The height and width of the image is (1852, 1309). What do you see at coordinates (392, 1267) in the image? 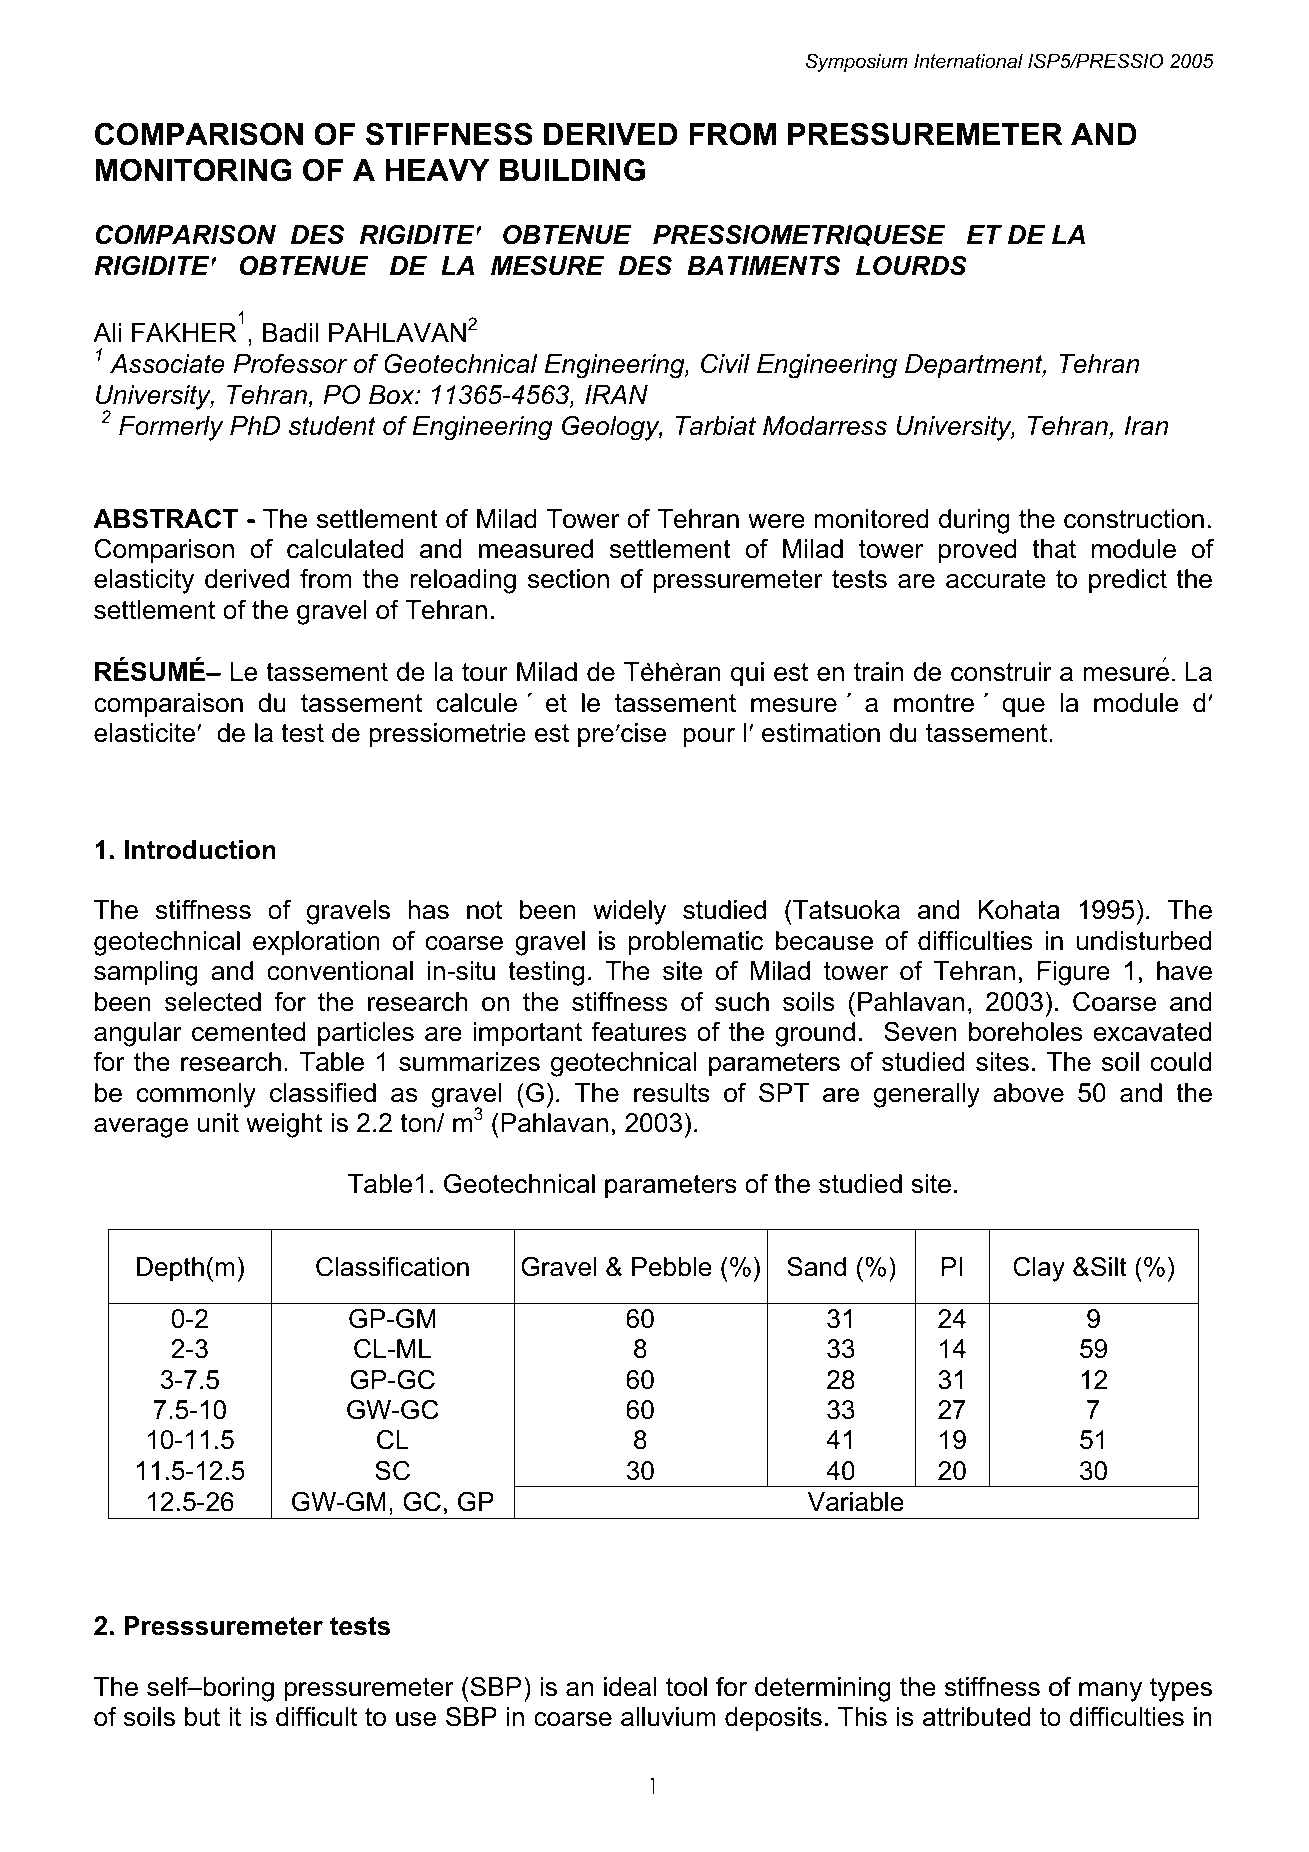
I see `Classification` at bounding box center [392, 1267].
